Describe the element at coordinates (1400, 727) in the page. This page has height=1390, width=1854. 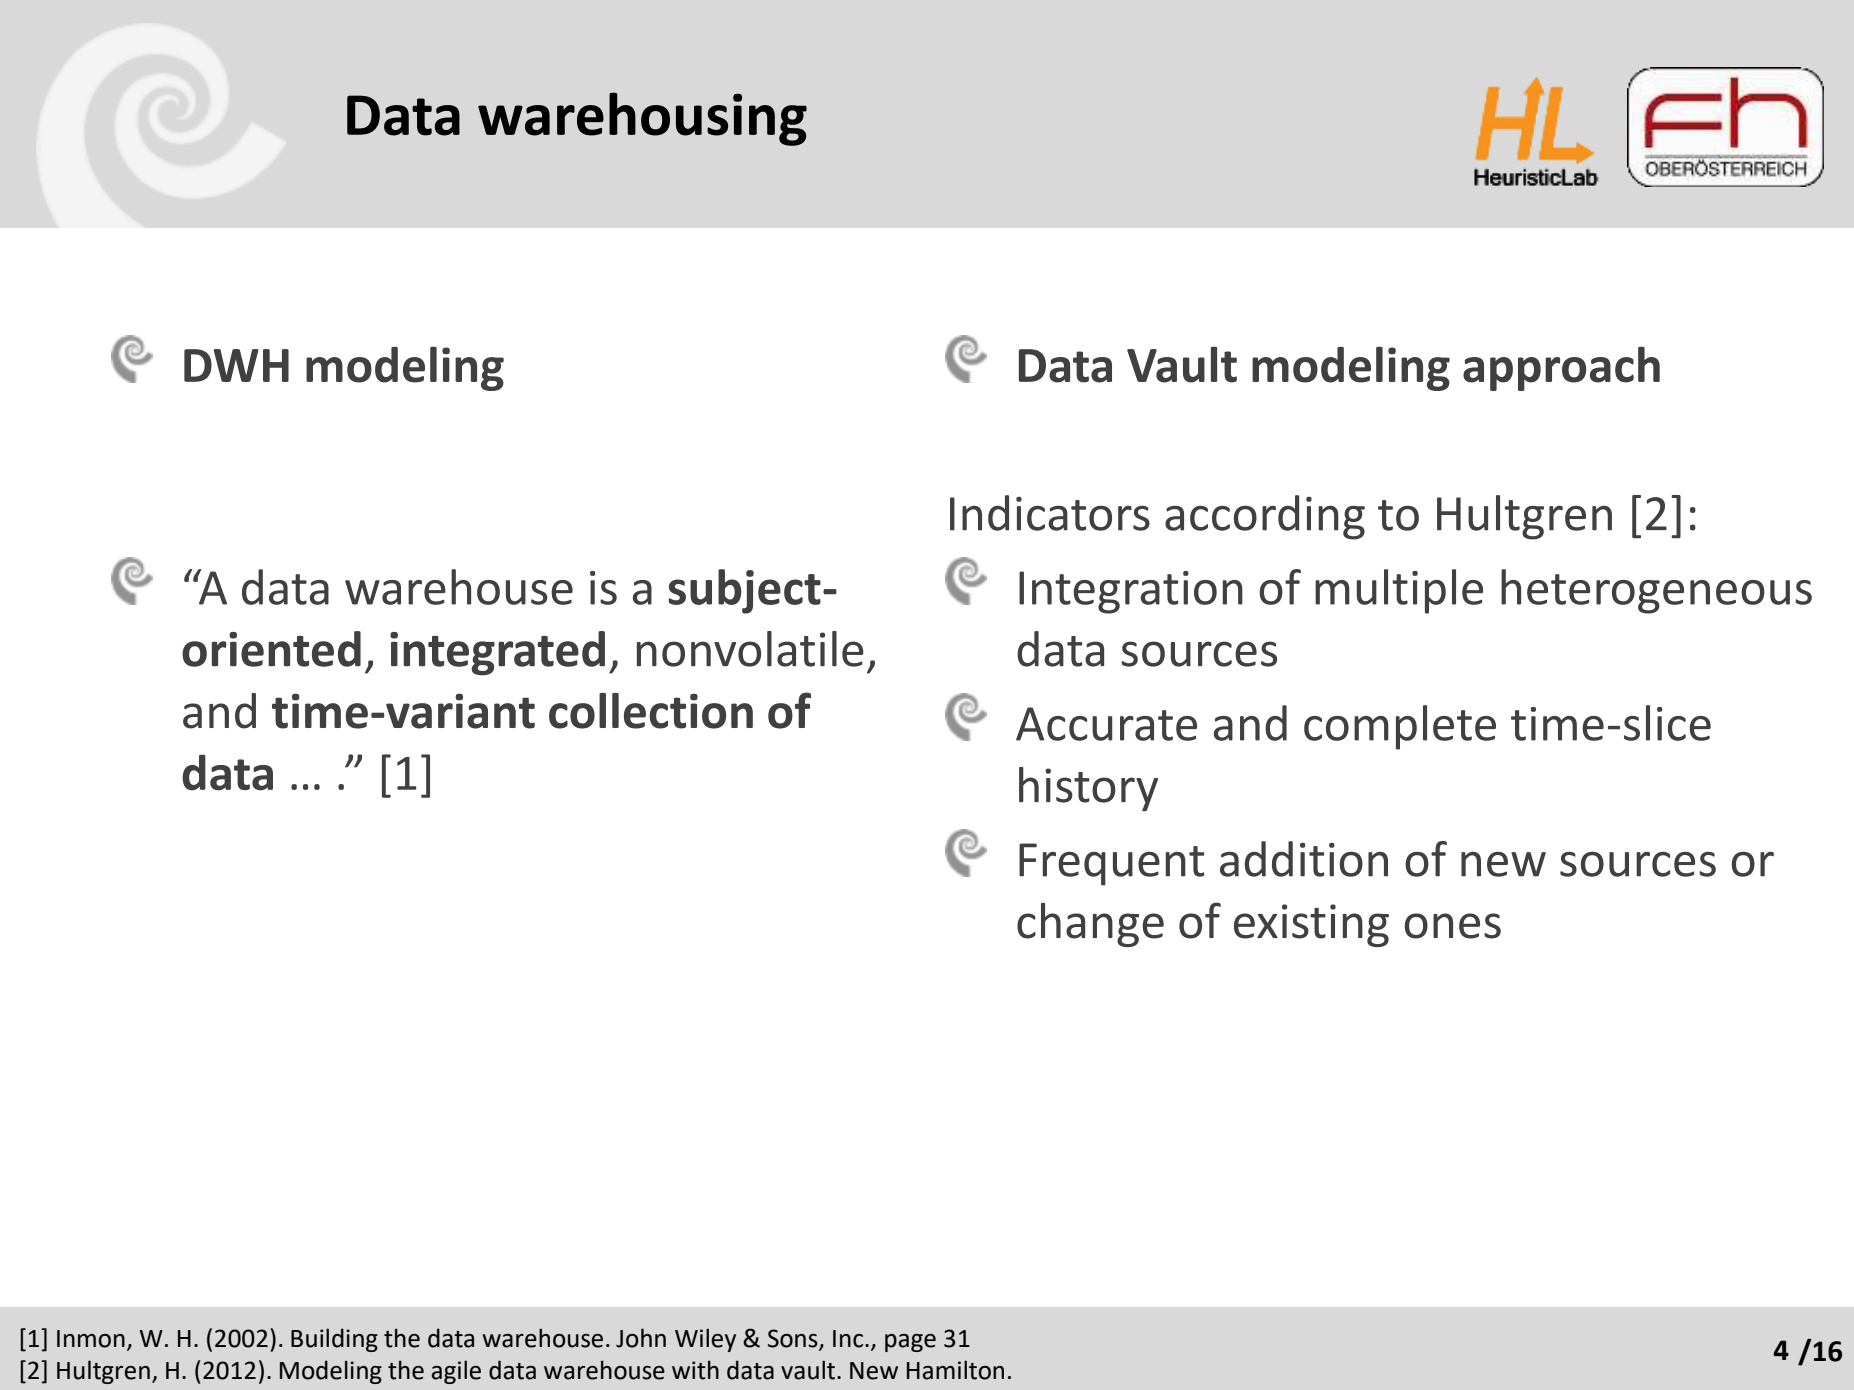
I see `complete` at that location.
